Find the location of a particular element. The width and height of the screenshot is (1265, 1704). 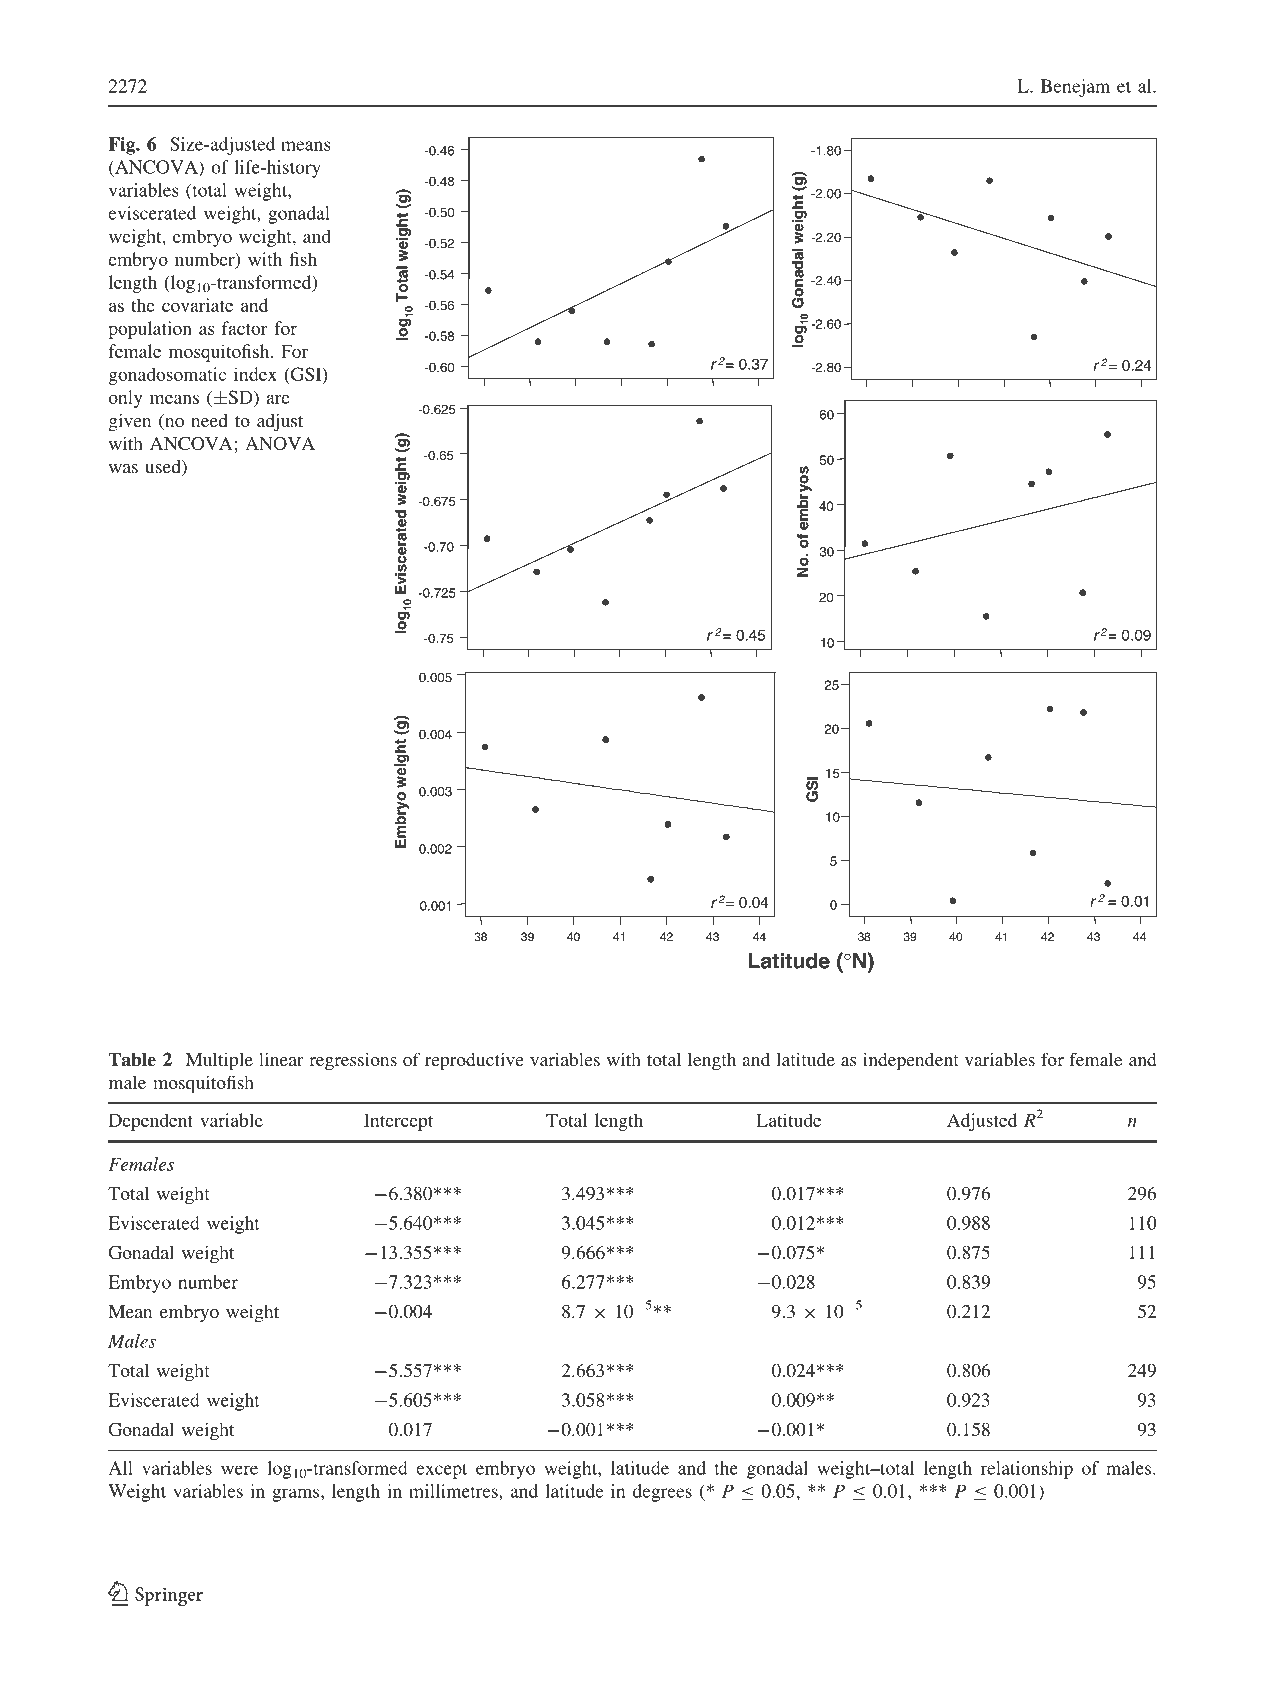

Intercept is located at coordinates (398, 1122).
